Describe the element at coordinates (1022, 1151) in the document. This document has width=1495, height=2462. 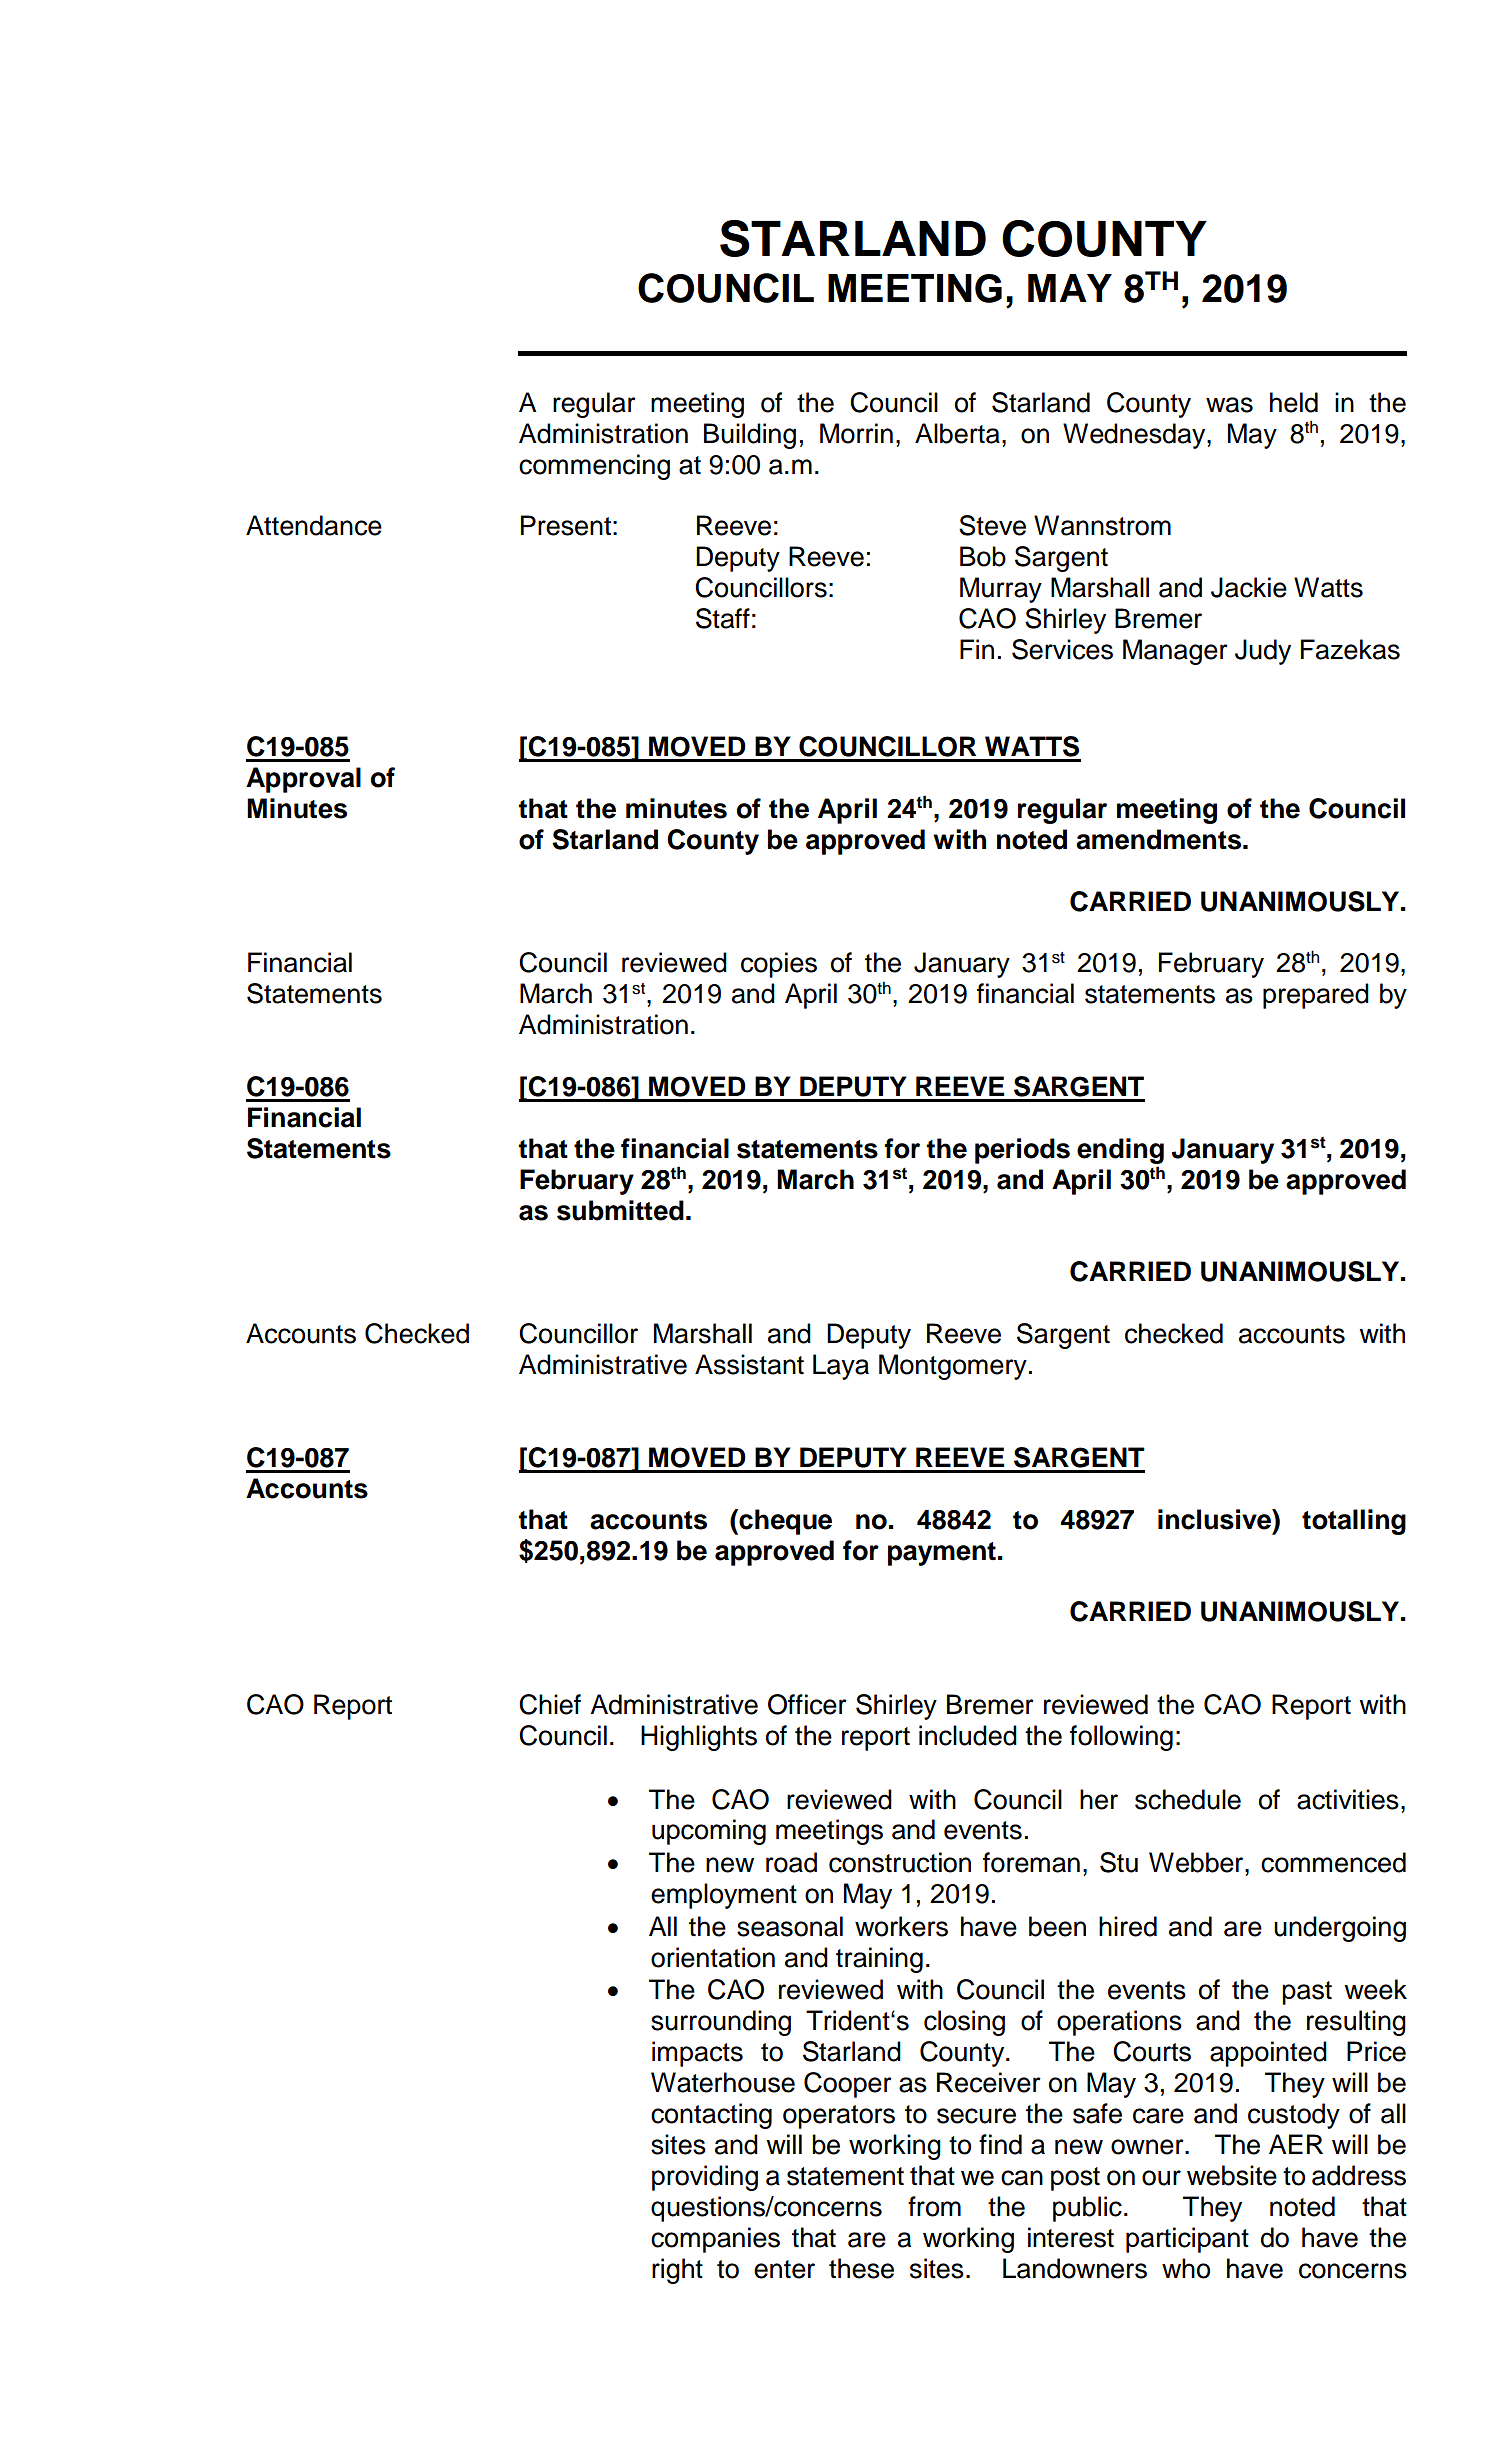
I see `periods` at that location.
